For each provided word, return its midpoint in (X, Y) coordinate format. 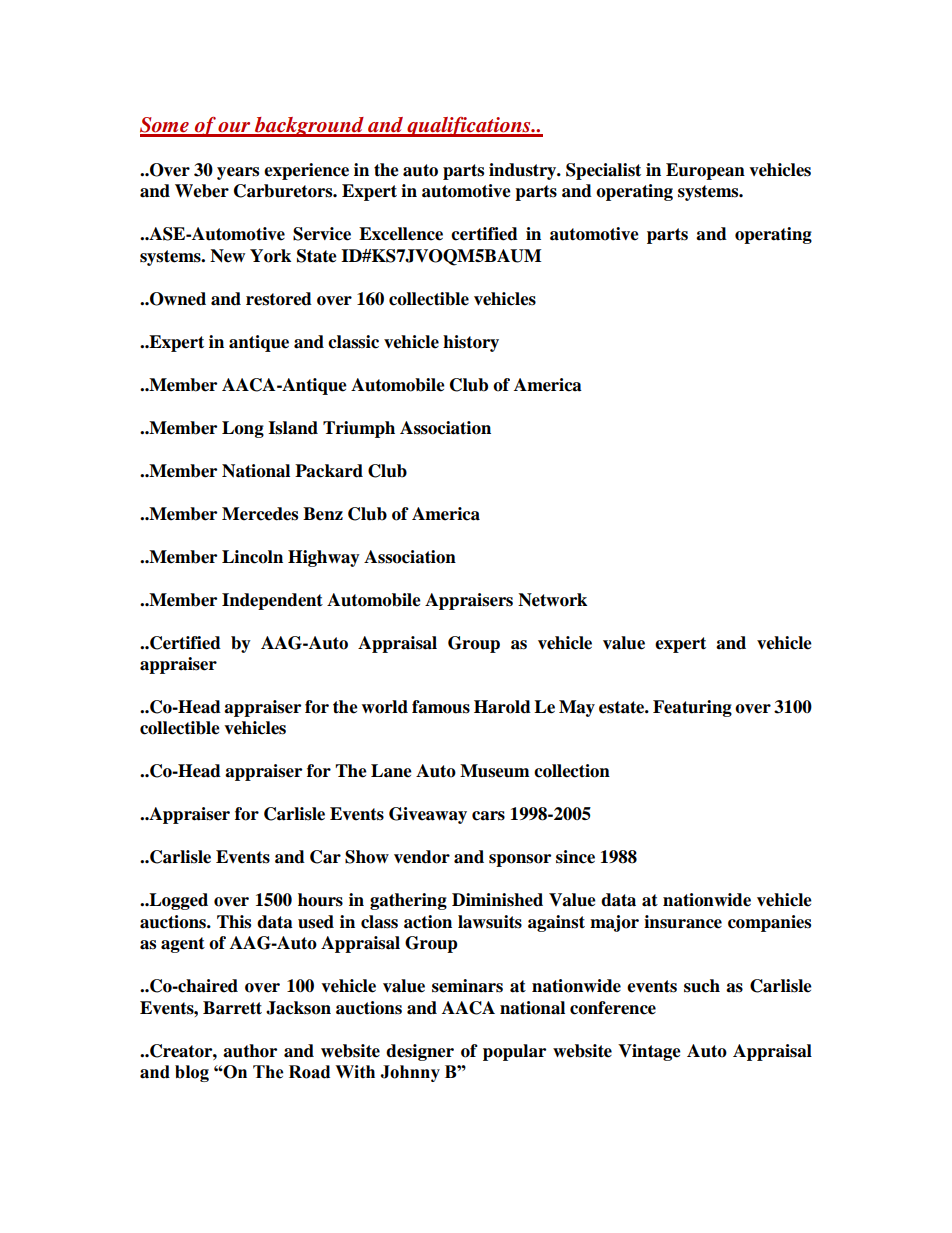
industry (524, 171)
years (238, 173)
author (250, 1051)
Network (552, 600)
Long (243, 429)
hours (320, 900)
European (705, 171)
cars (488, 816)
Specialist (603, 171)
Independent (272, 601)
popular (514, 1052)
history (471, 343)
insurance (683, 922)
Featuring (692, 708)
